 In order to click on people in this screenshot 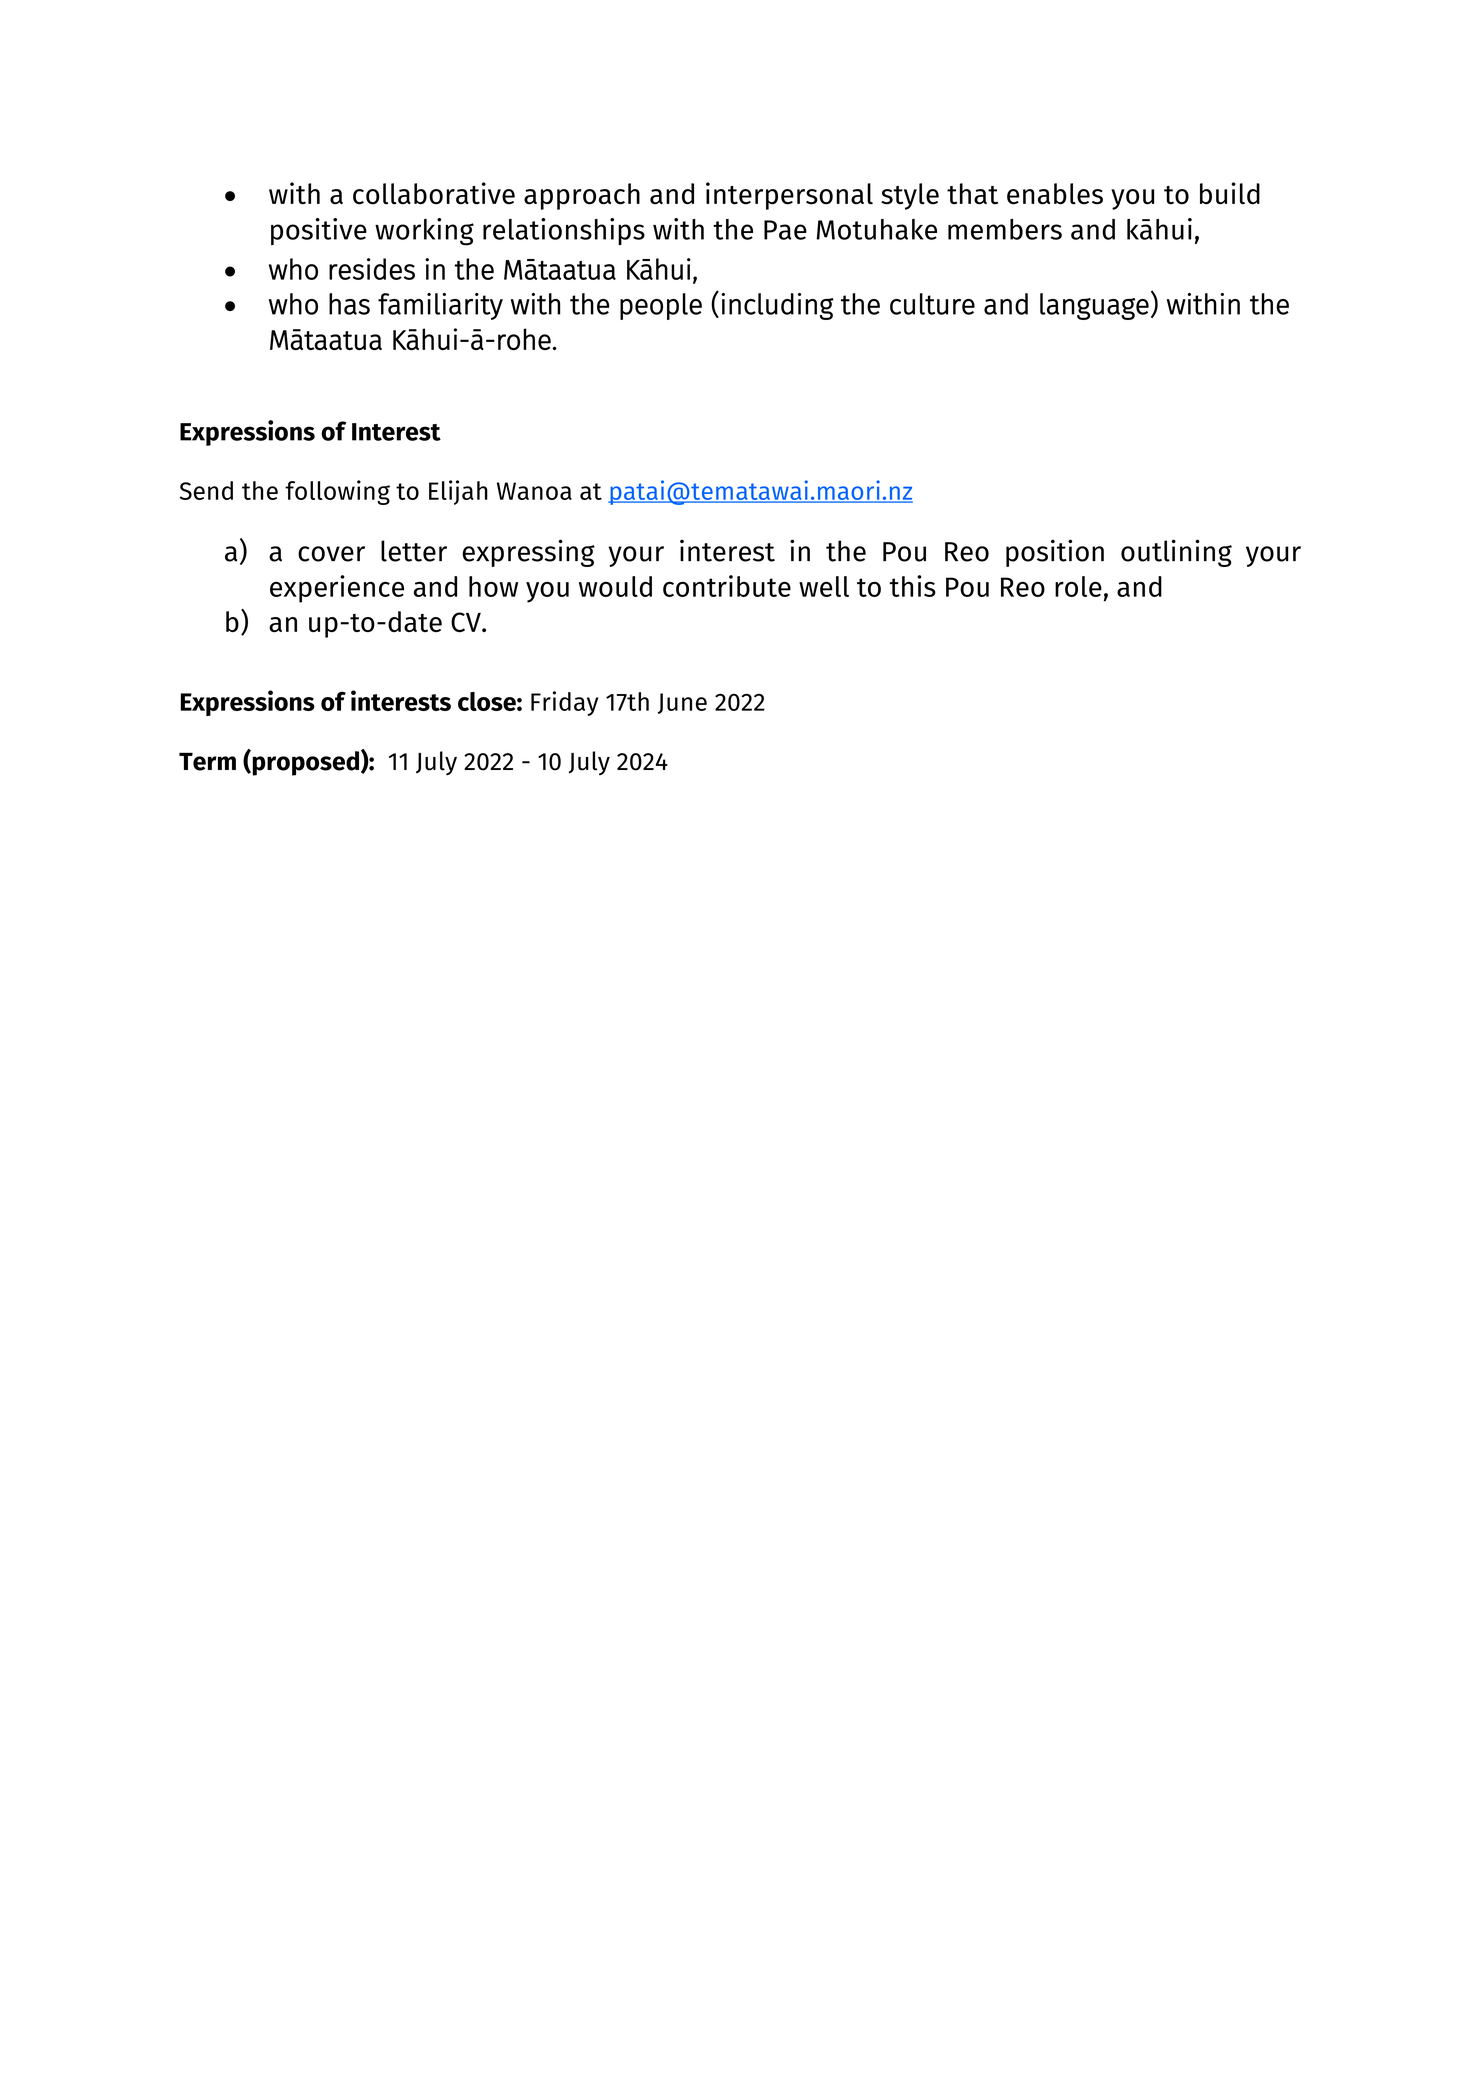, I will do `click(661, 306)`.
